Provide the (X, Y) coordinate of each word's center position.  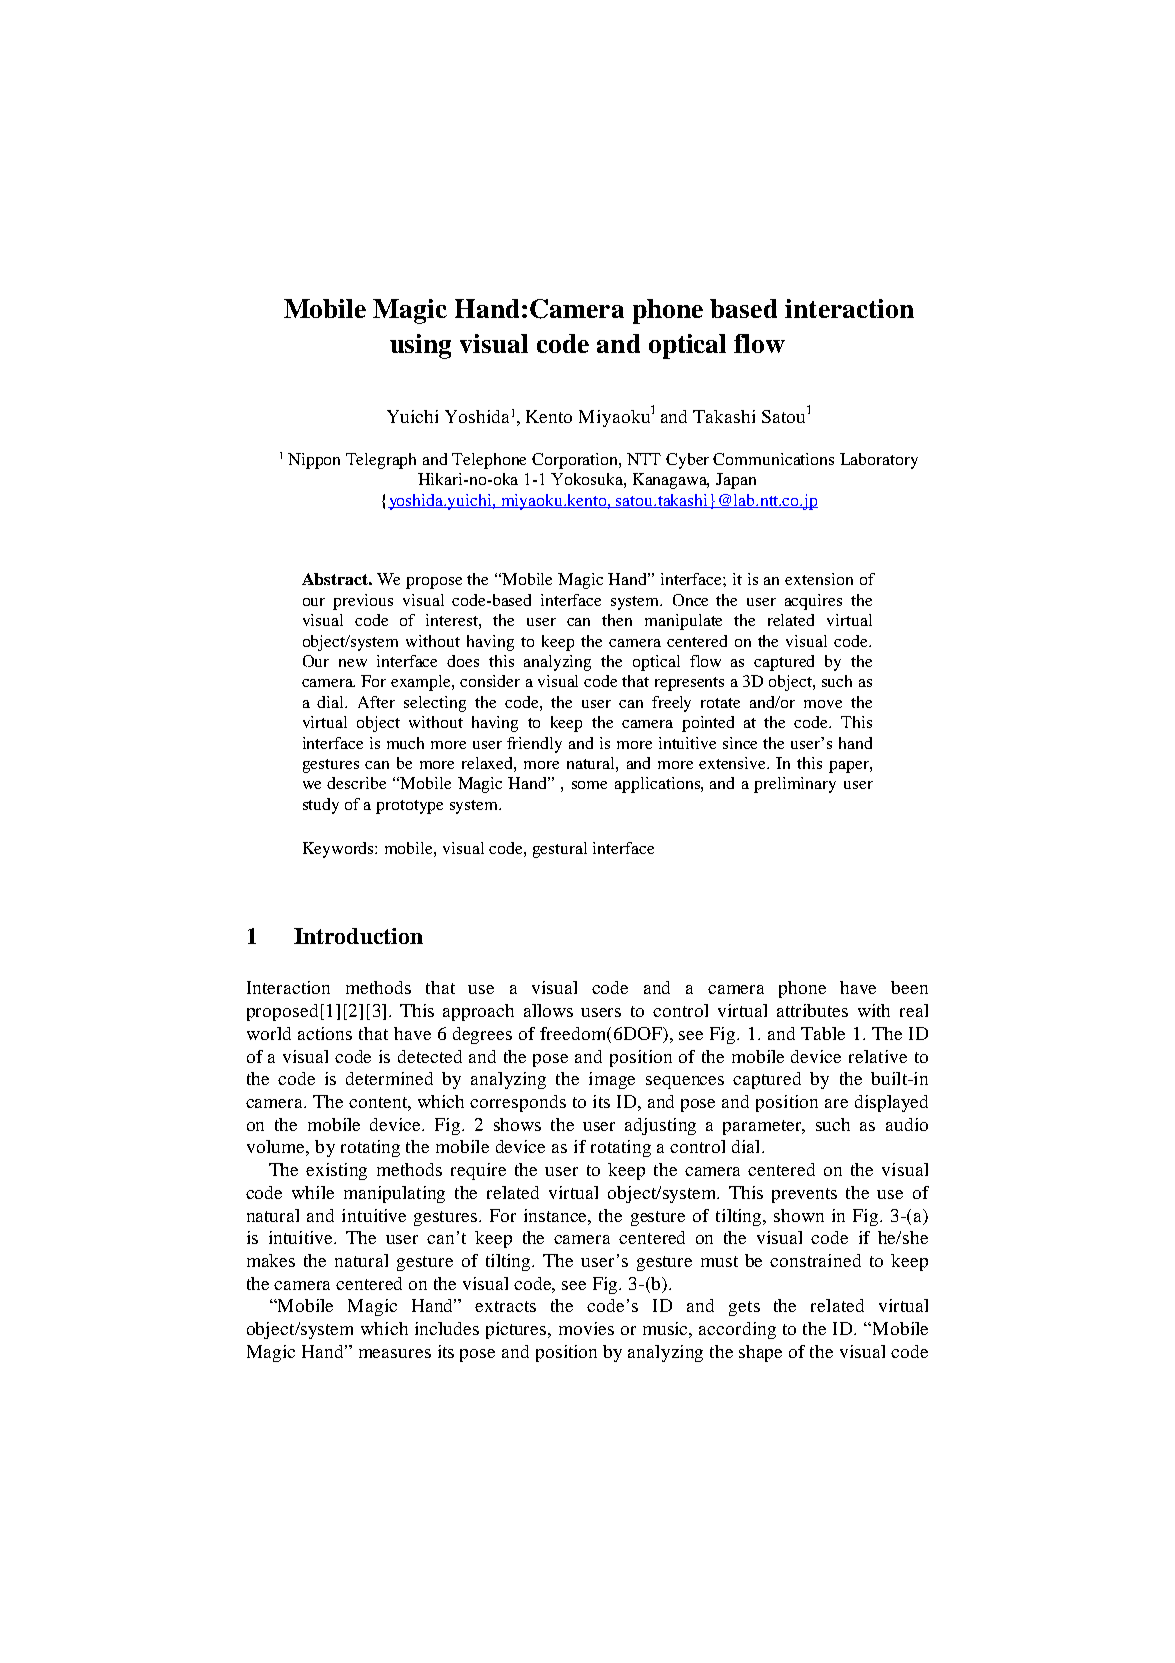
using (420, 346)
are (836, 1103)
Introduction (358, 936)
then (617, 620)
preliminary (795, 785)
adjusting (660, 1126)
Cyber (687, 461)
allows (548, 1010)
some (589, 785)
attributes (812, 1010)
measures (395, 1353)
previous (363, 602)
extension (819, 579)
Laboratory (879, 461)
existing (336, 1171)
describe (356, 783)
